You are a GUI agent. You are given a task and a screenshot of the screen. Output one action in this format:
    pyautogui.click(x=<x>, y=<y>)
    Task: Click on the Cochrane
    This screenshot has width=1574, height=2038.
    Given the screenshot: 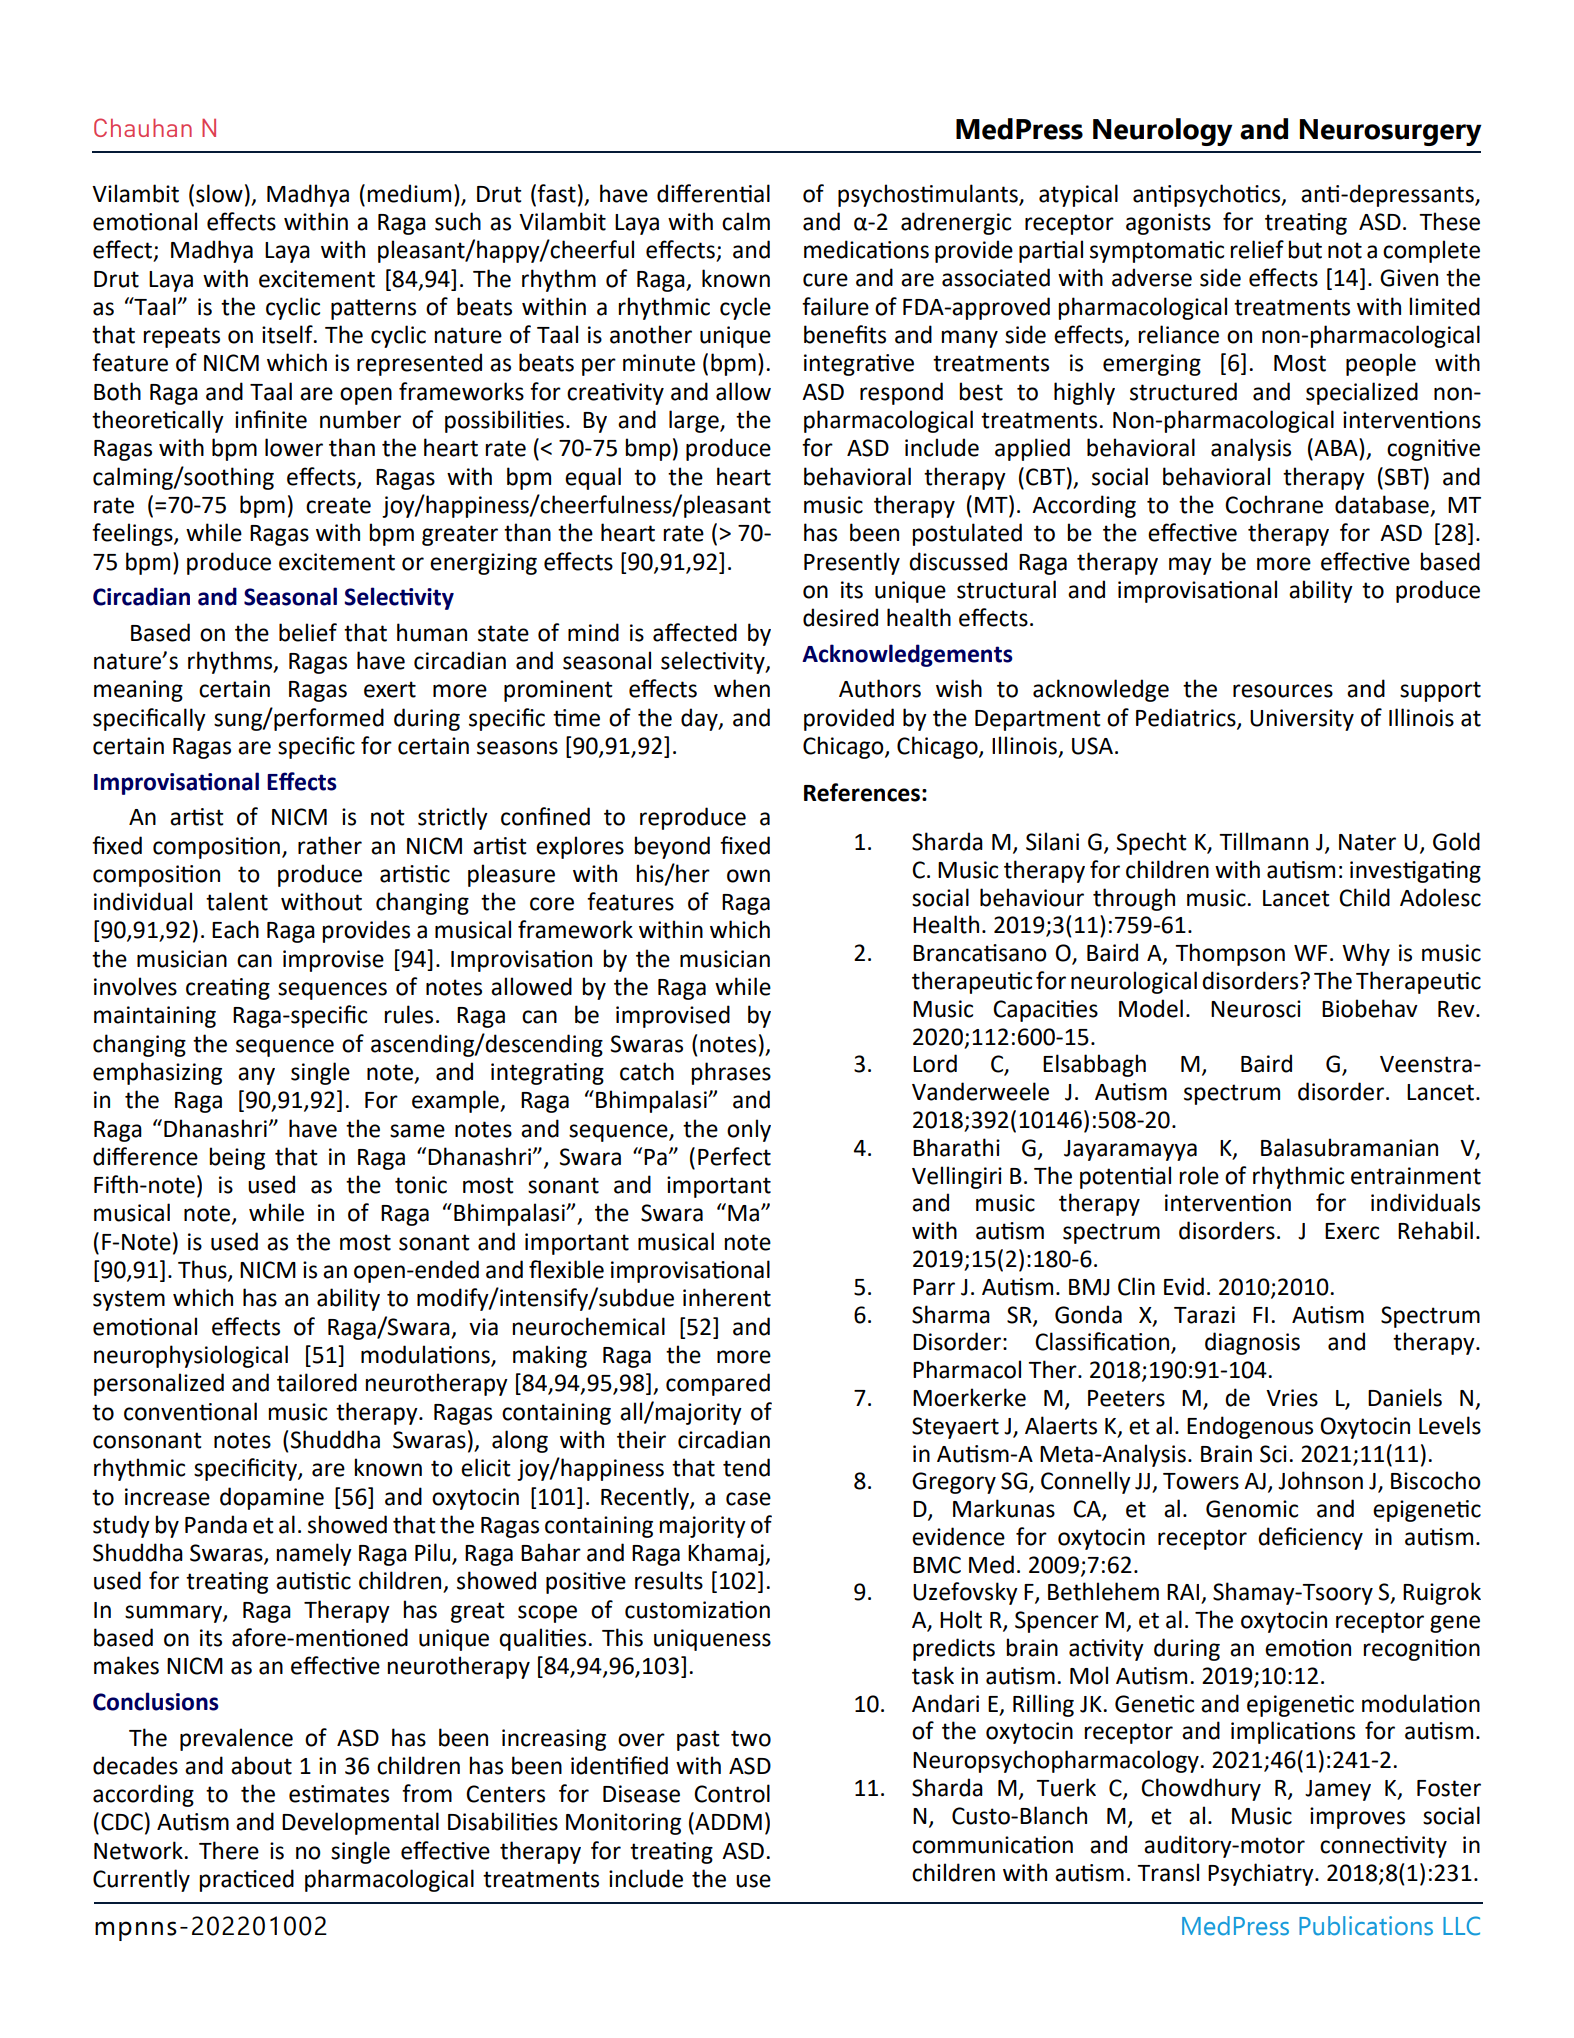 What is the action you would take?
    pyautogui.click(x=1274, y=504)
